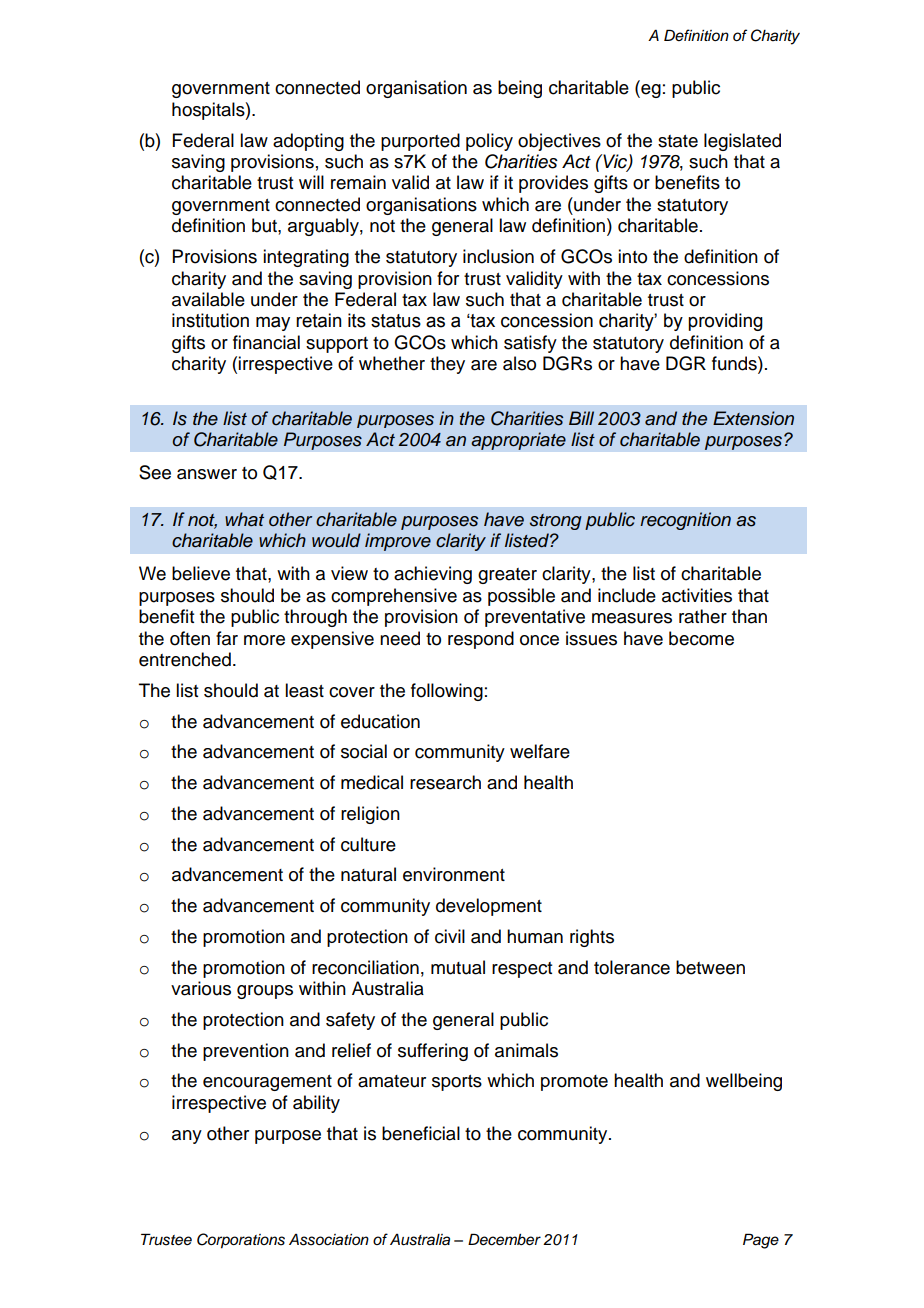 The image size is (924, 1308). I want to click on various, so click(201, 988).
